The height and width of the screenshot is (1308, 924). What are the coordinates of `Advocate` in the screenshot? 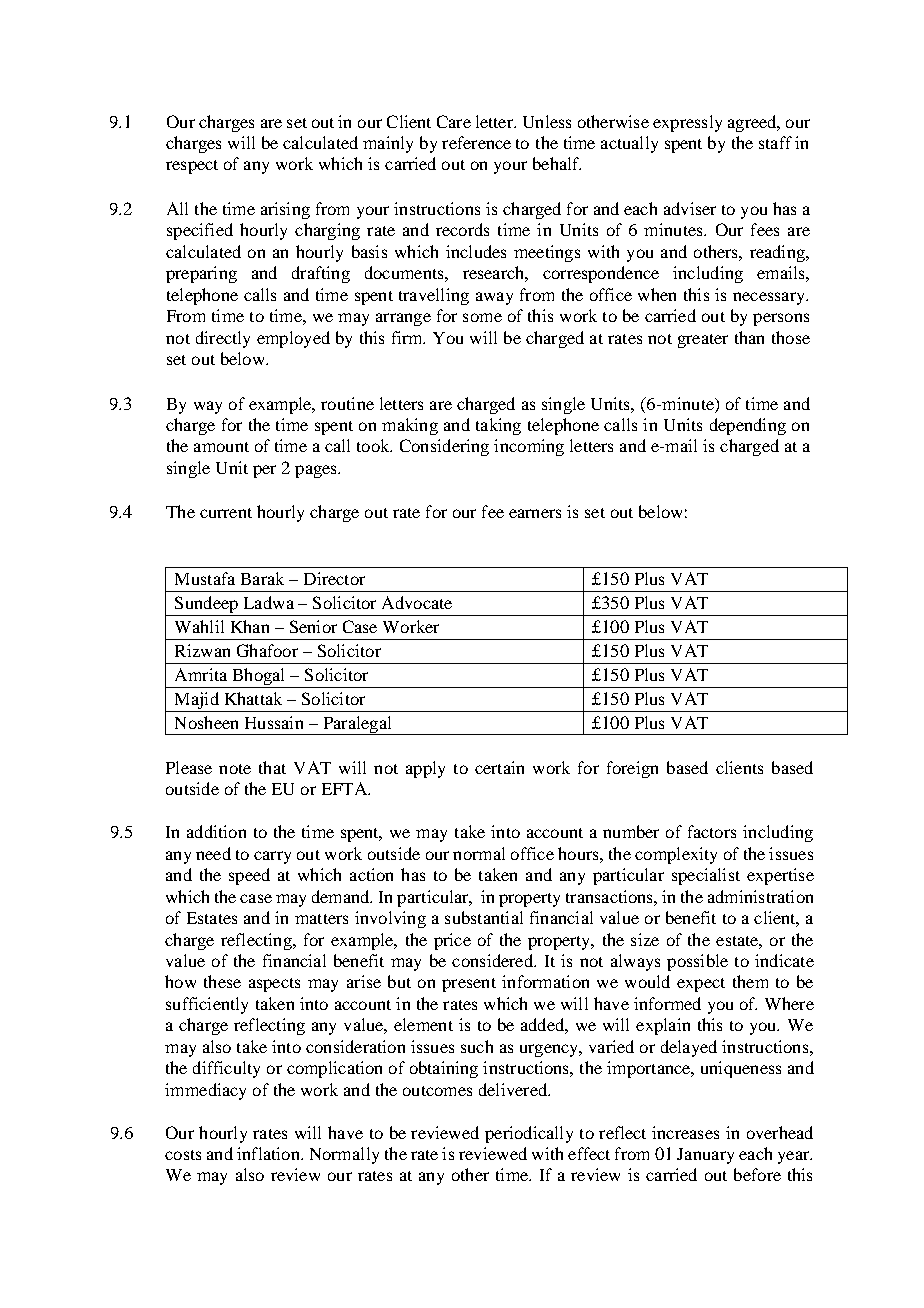 It's located at (417, 602).
